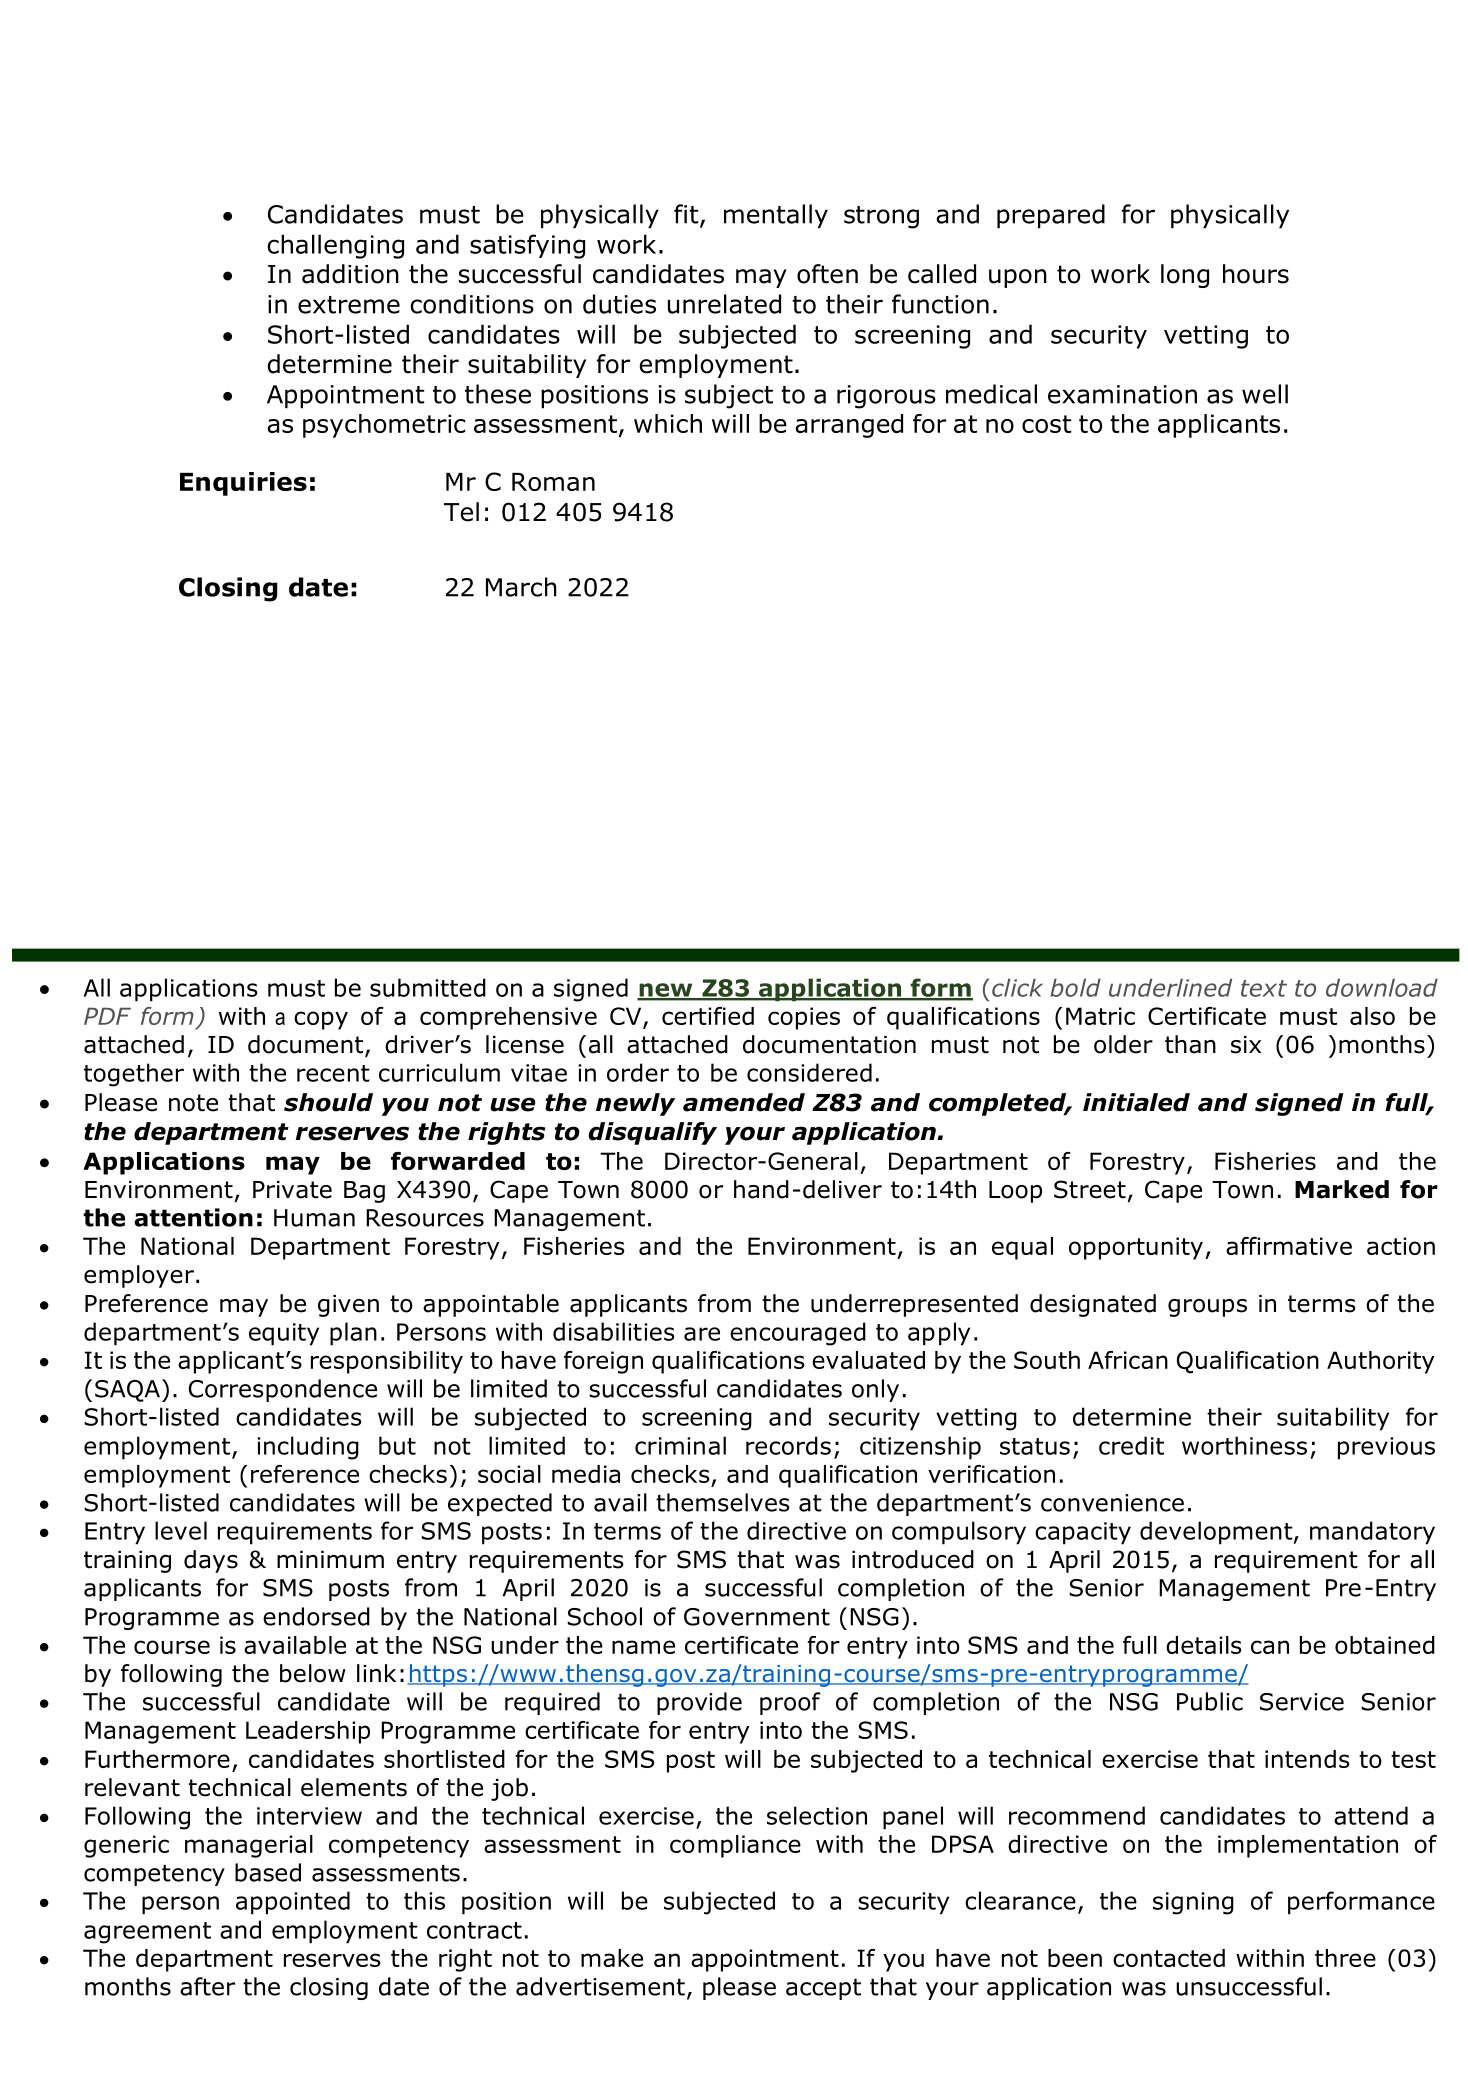  What do you see at coordinates (724, 304) in the document?
I see `unrelated` at bounding box center [724, 304].
